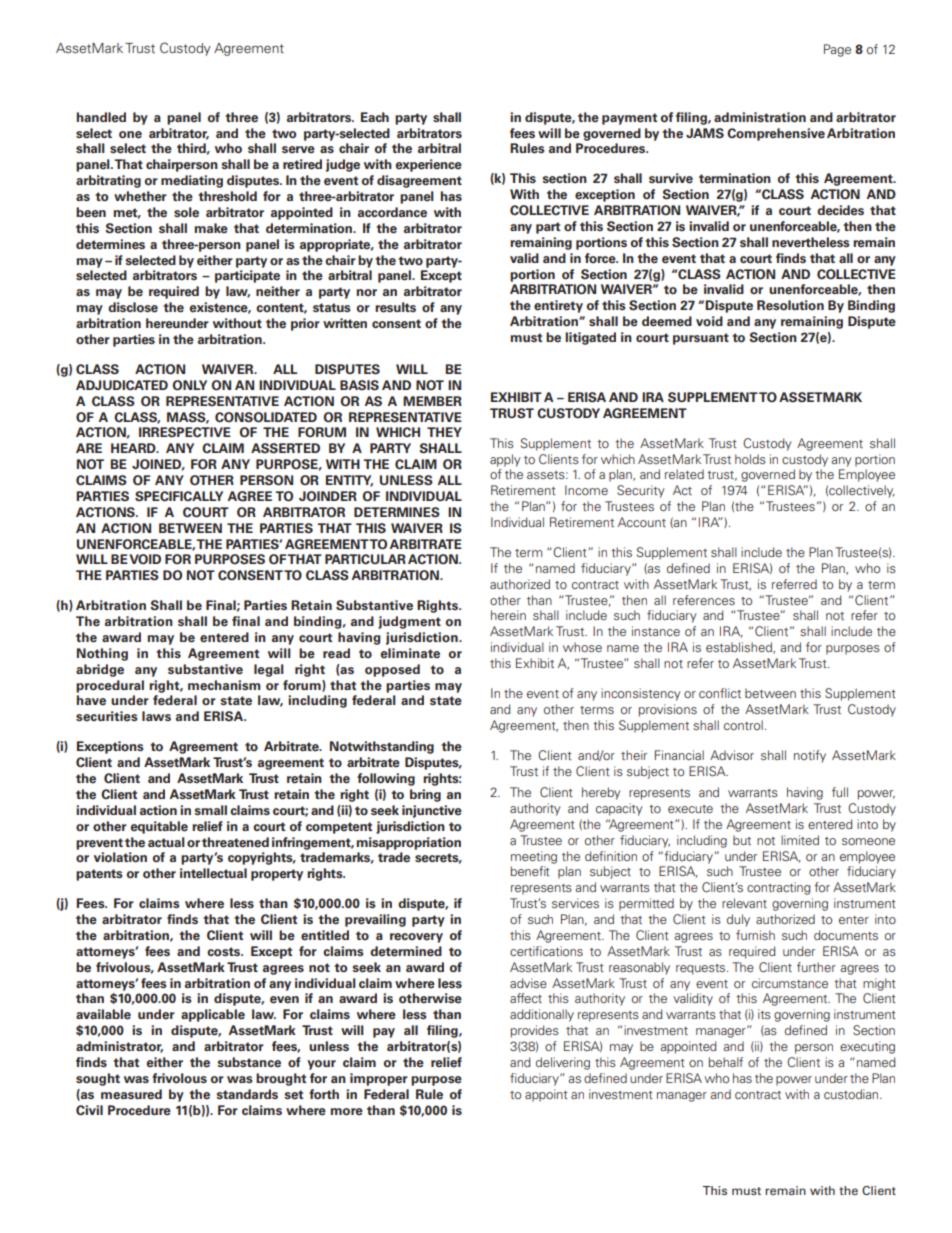  Describe the element at coordinates (656, 631) in the document. I see `instance` at that location.
